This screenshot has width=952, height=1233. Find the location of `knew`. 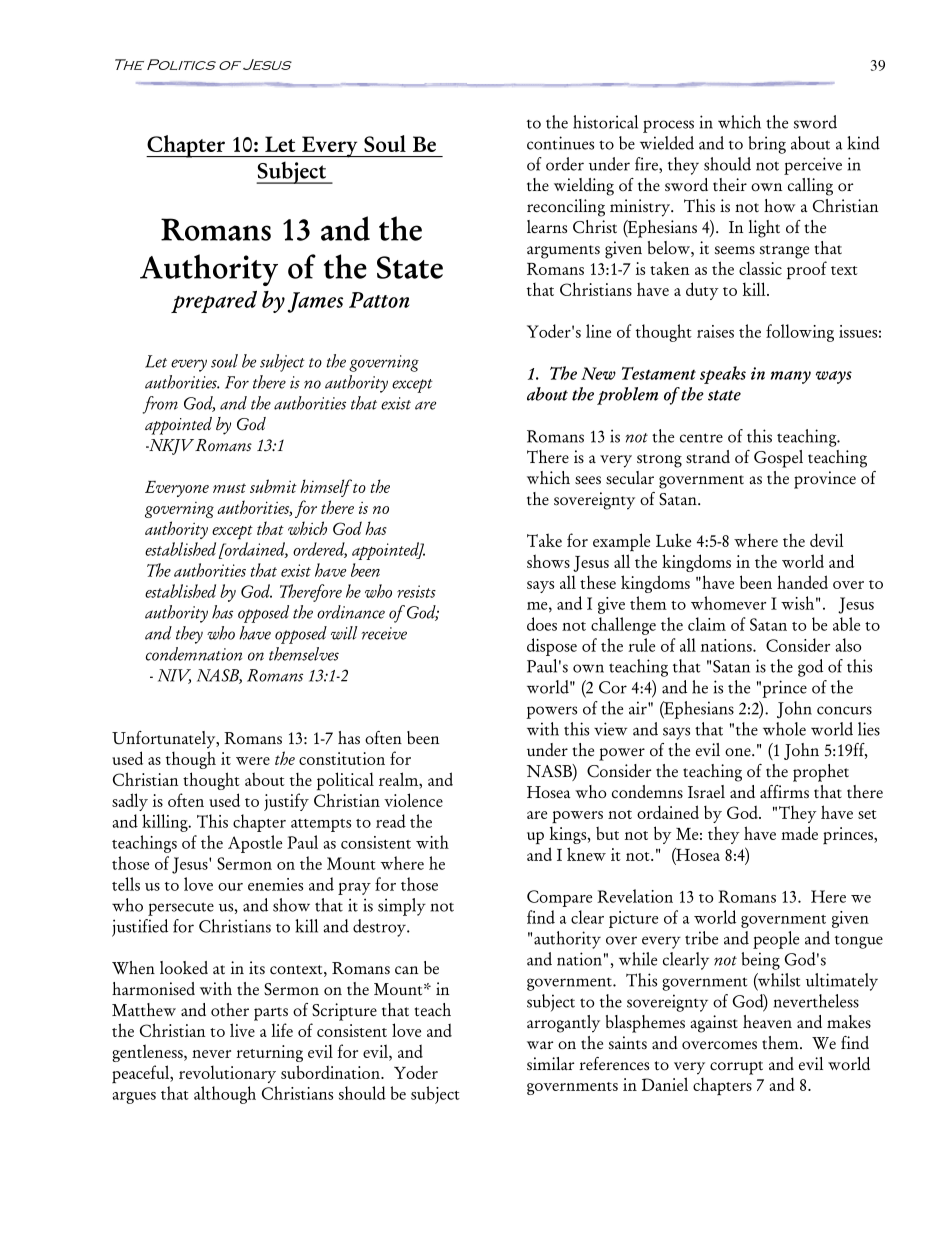

knew is located at coordinates (586, 854).
